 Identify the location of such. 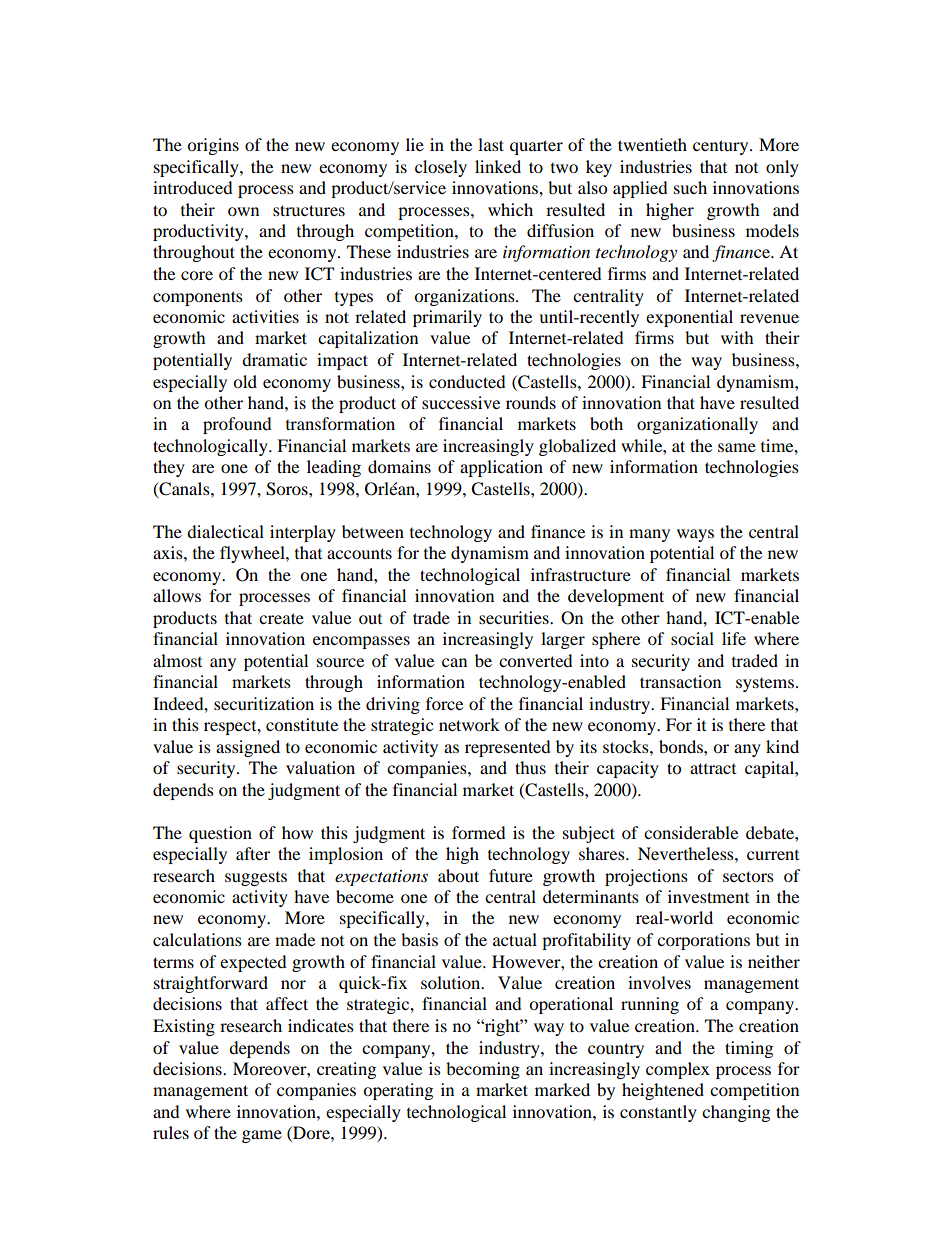
(690, 187).
